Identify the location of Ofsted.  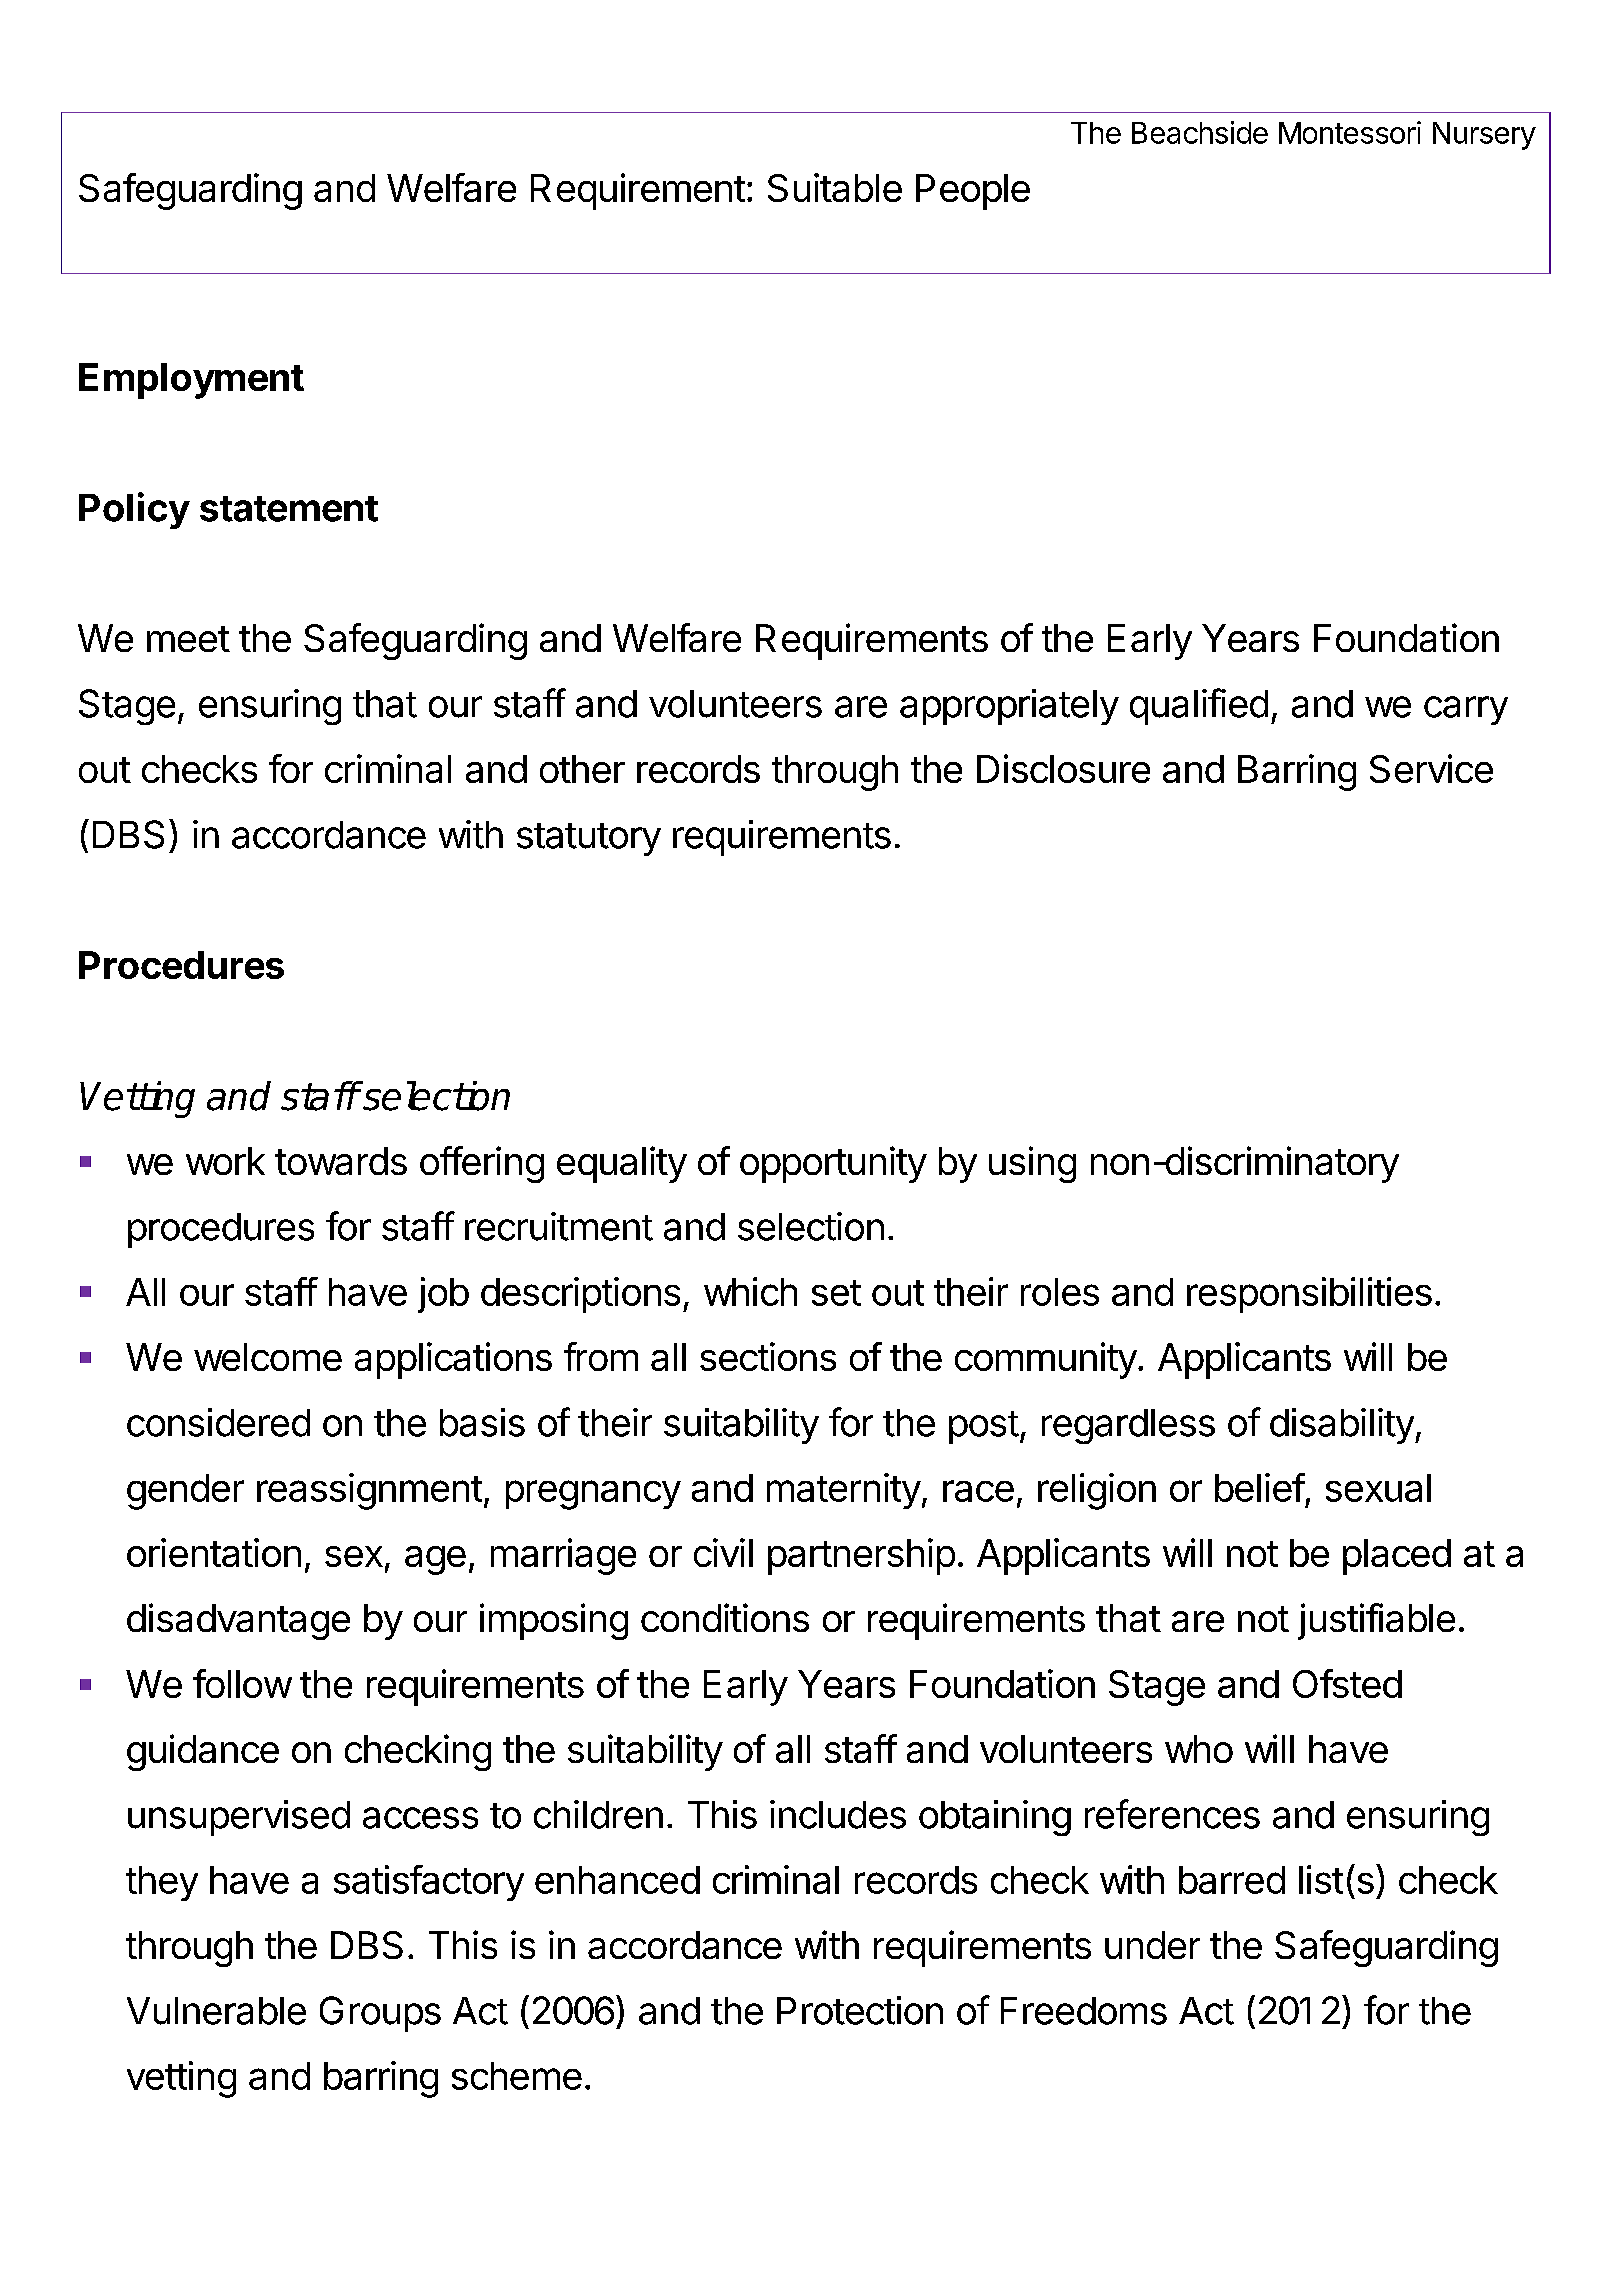
(1347, 1683).
